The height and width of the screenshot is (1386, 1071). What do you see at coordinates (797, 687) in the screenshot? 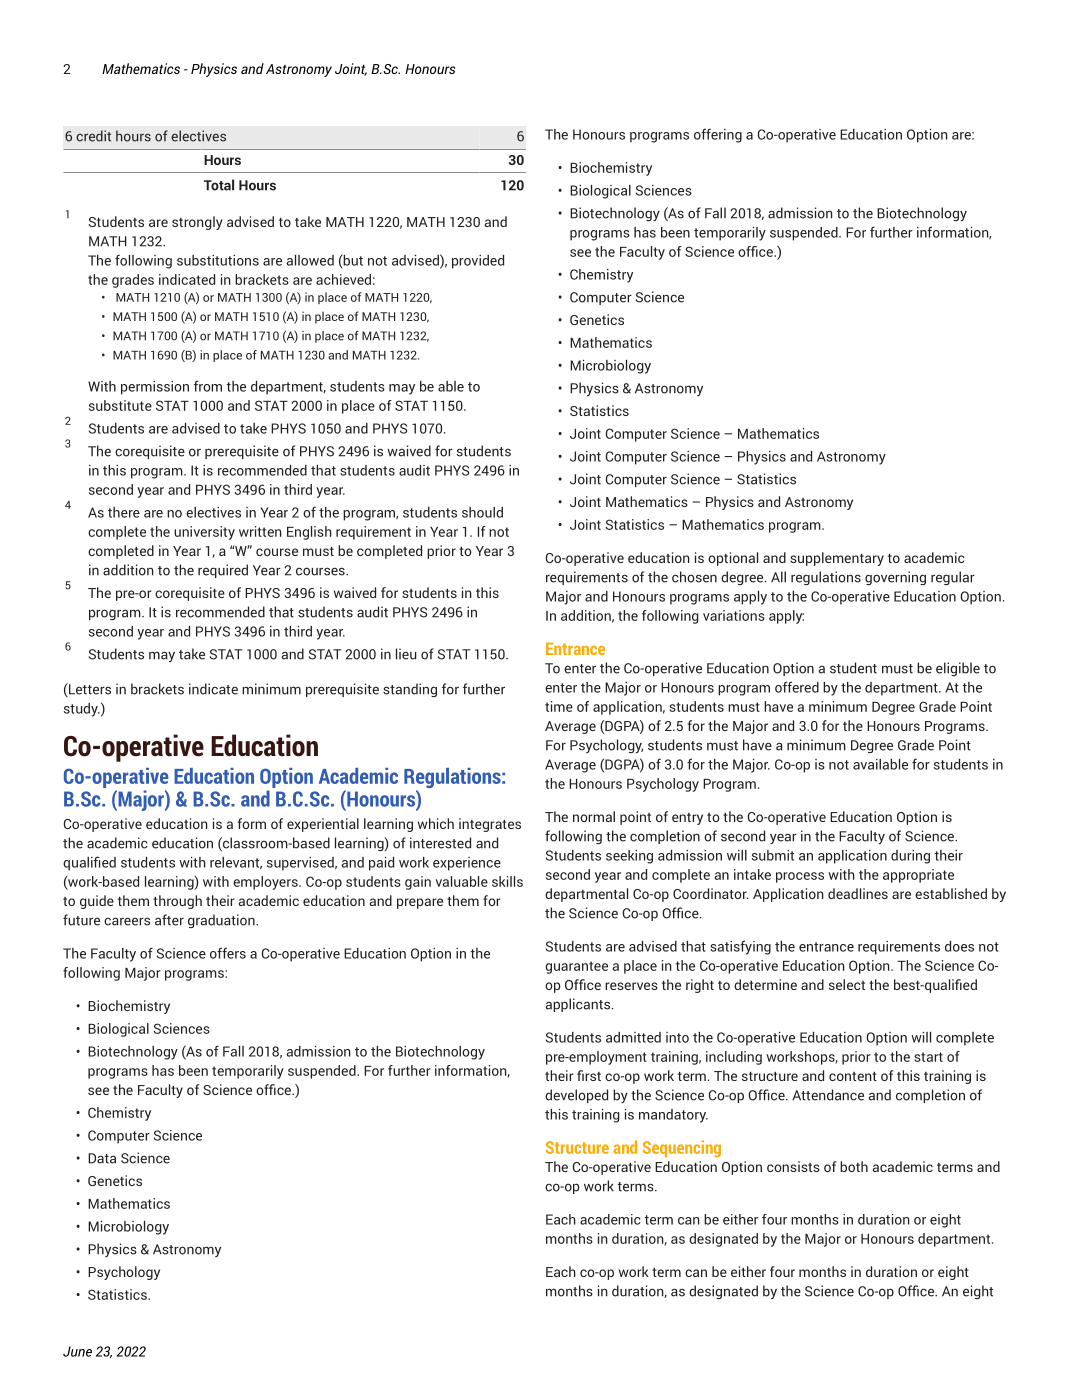
I see `offered` at bounding box center [797, 687].
